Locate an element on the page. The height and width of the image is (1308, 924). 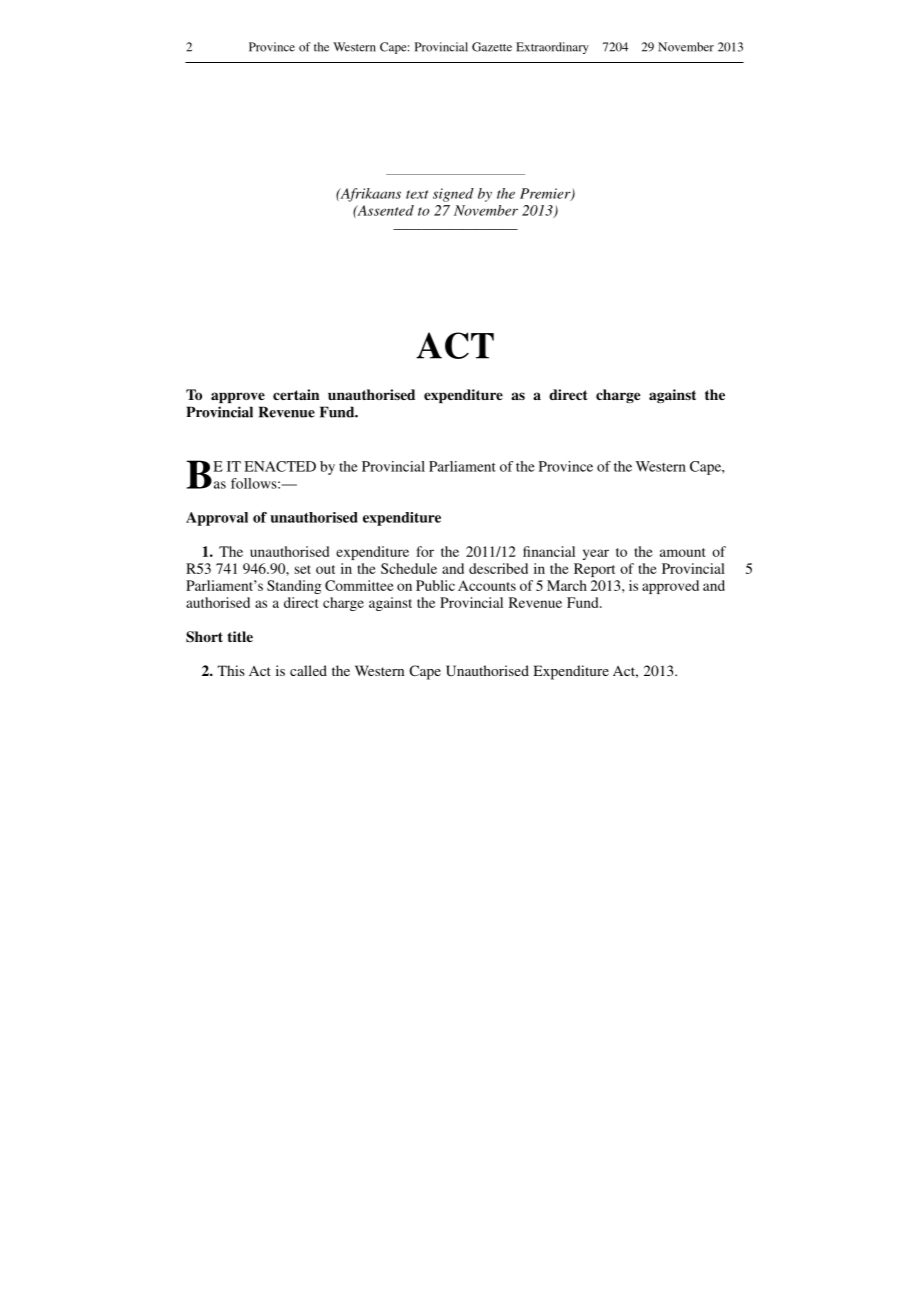
Gazette is located at coordinates (492, 47).
